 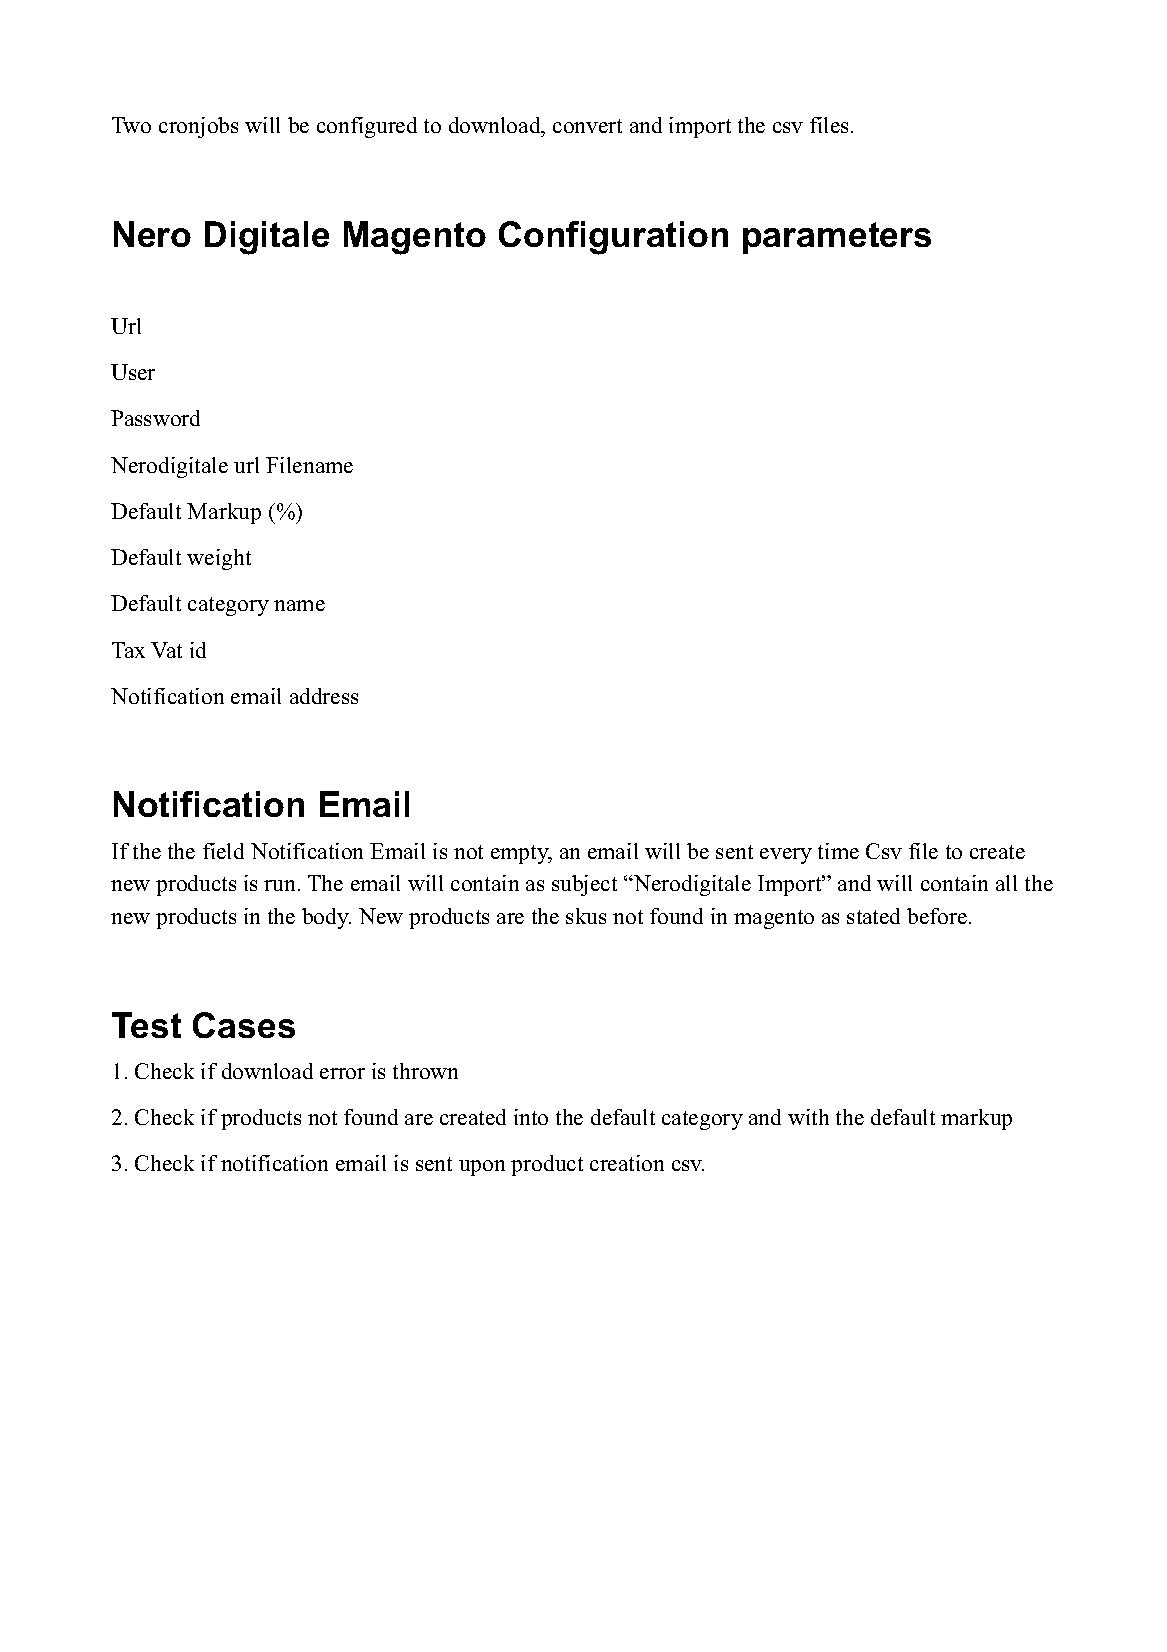 What do you see at coordinates (342, 1073) in the image?
I see `error` at bounding box center [342, 1073].
